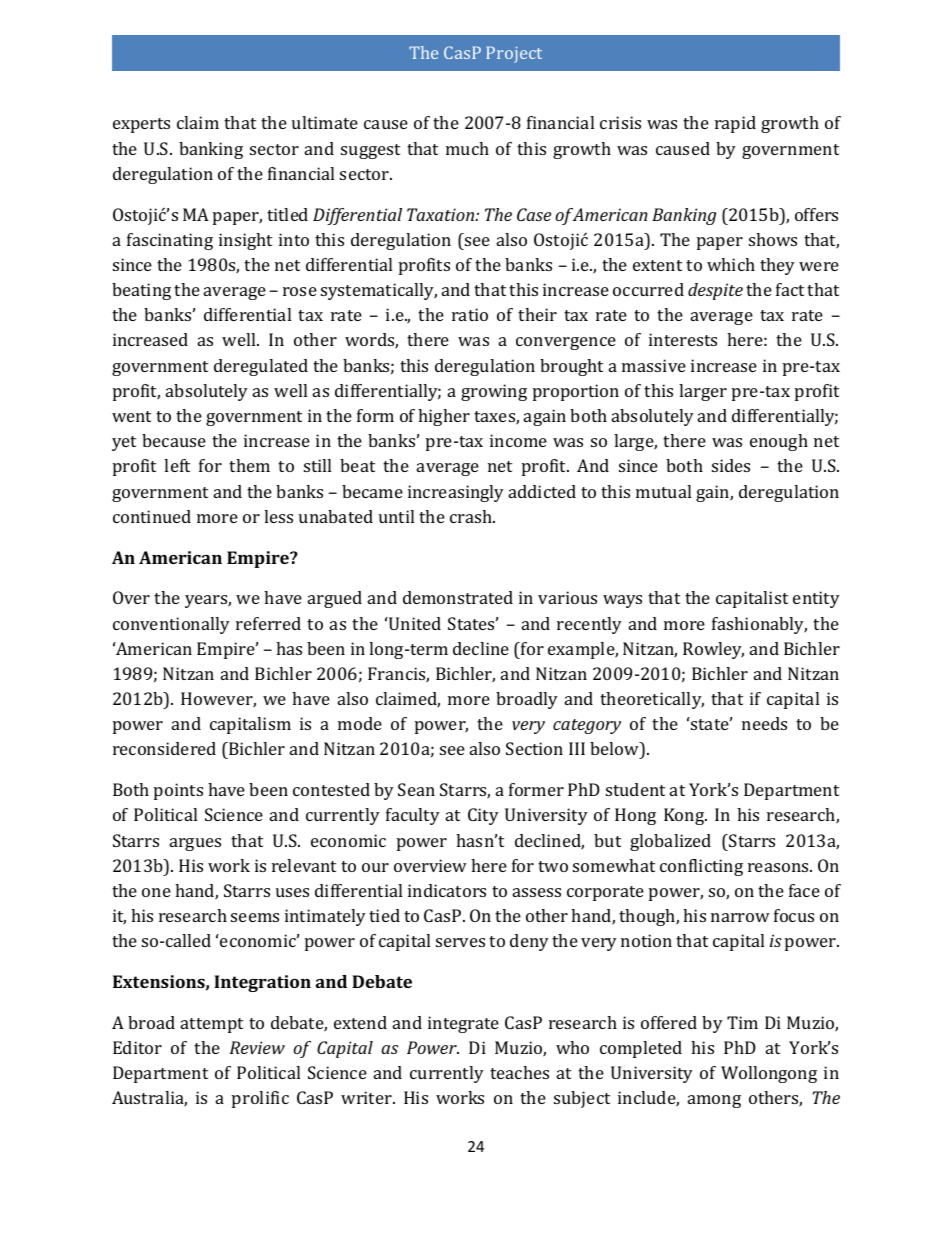 The height and width of the page is (1233, 952). I want to click on argues, so click(195, 844).
